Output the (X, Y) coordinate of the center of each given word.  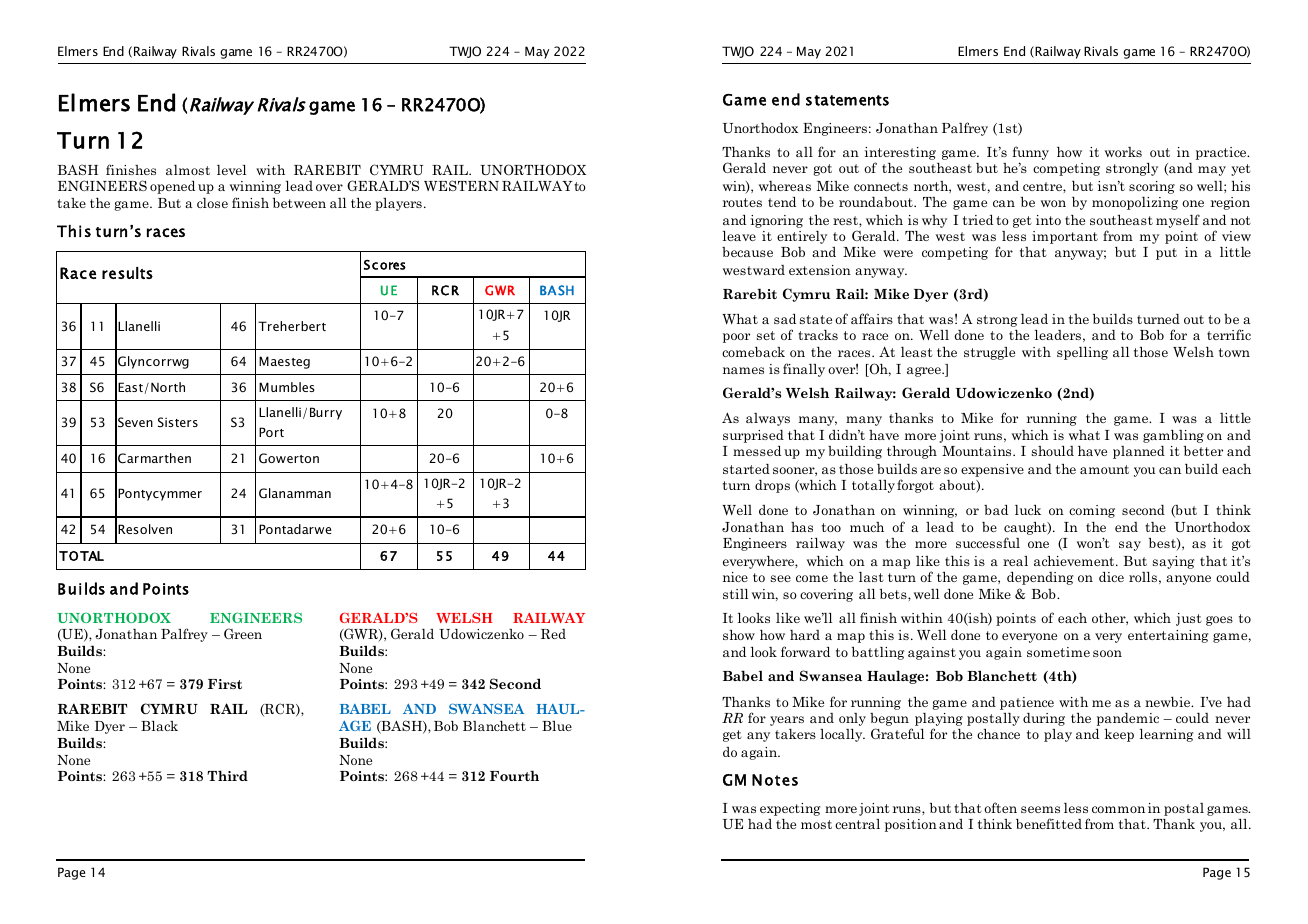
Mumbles (287, 387)
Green (243, 633)
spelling (1082, 353)
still (735, 594)
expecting (790, 809)
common (1118, 809)
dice (1111, 577)
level (231, 170)
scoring (1152, 187)
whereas (785, 186)
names (743, 370)
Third (227, 775)
